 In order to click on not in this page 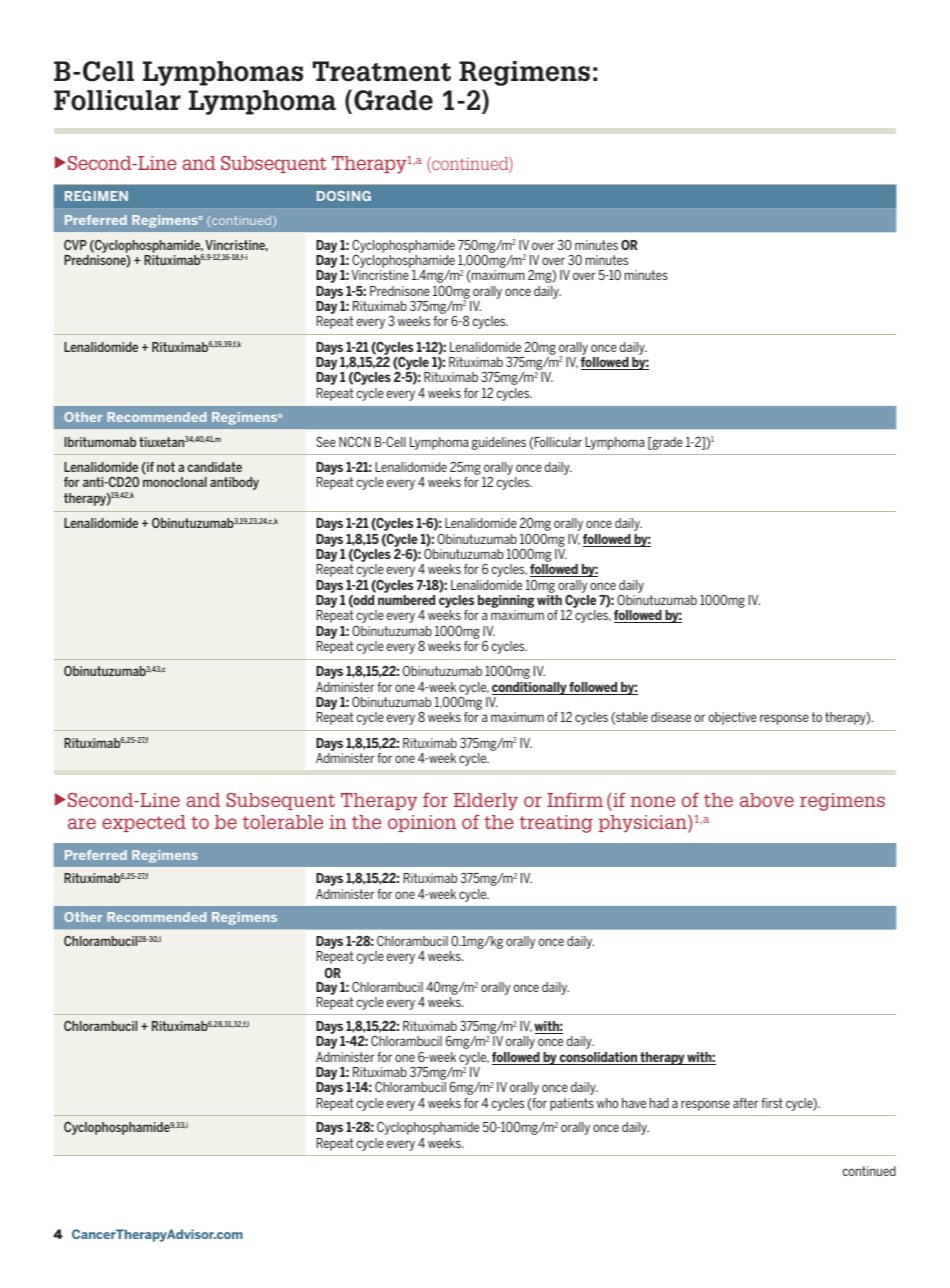, I will do `click(166, 467)`.
